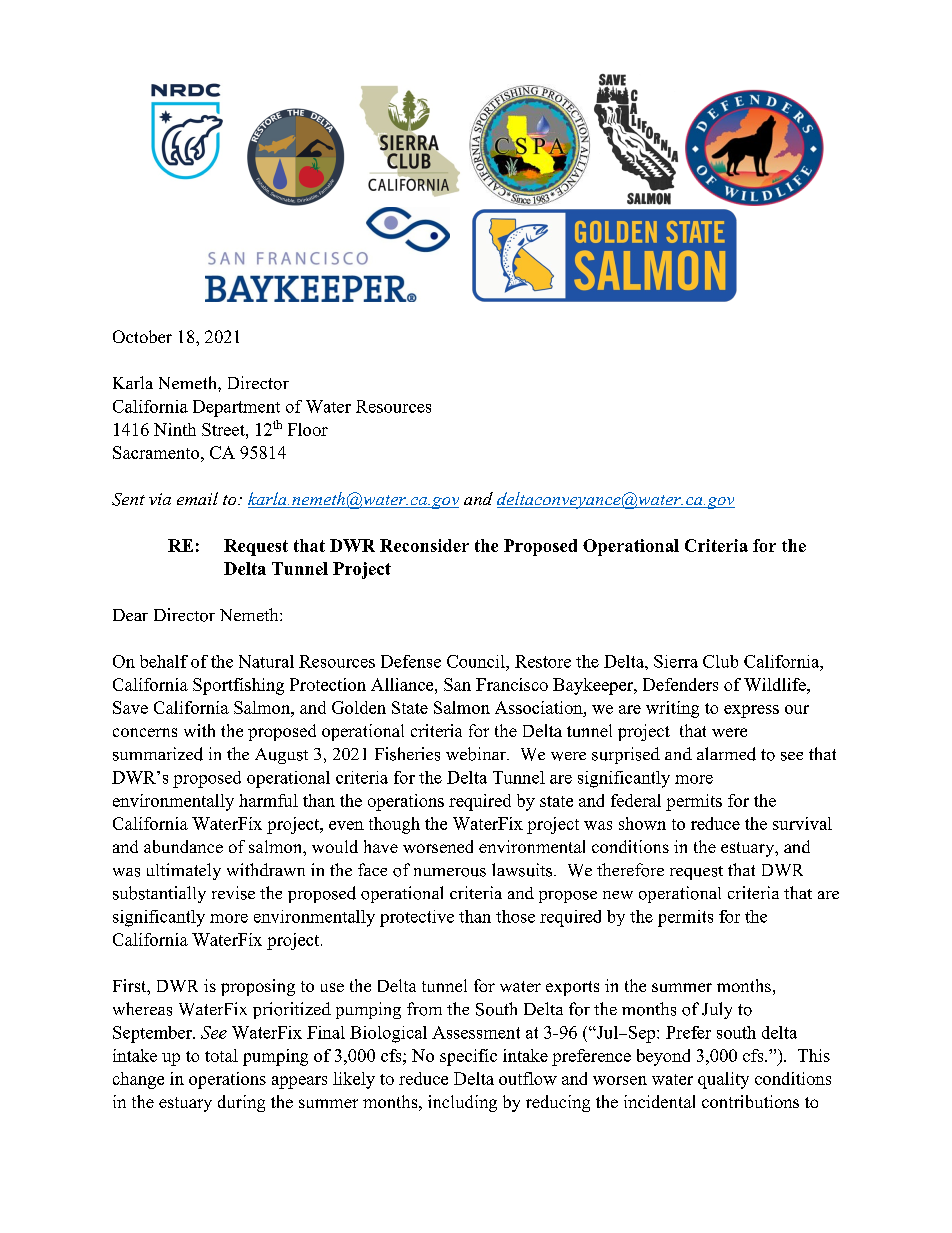 The height and width of the page is (1233, 952). What do you see at coordinates (751, 711) in the page?
I see `express` at bounding box center [751, 711].
